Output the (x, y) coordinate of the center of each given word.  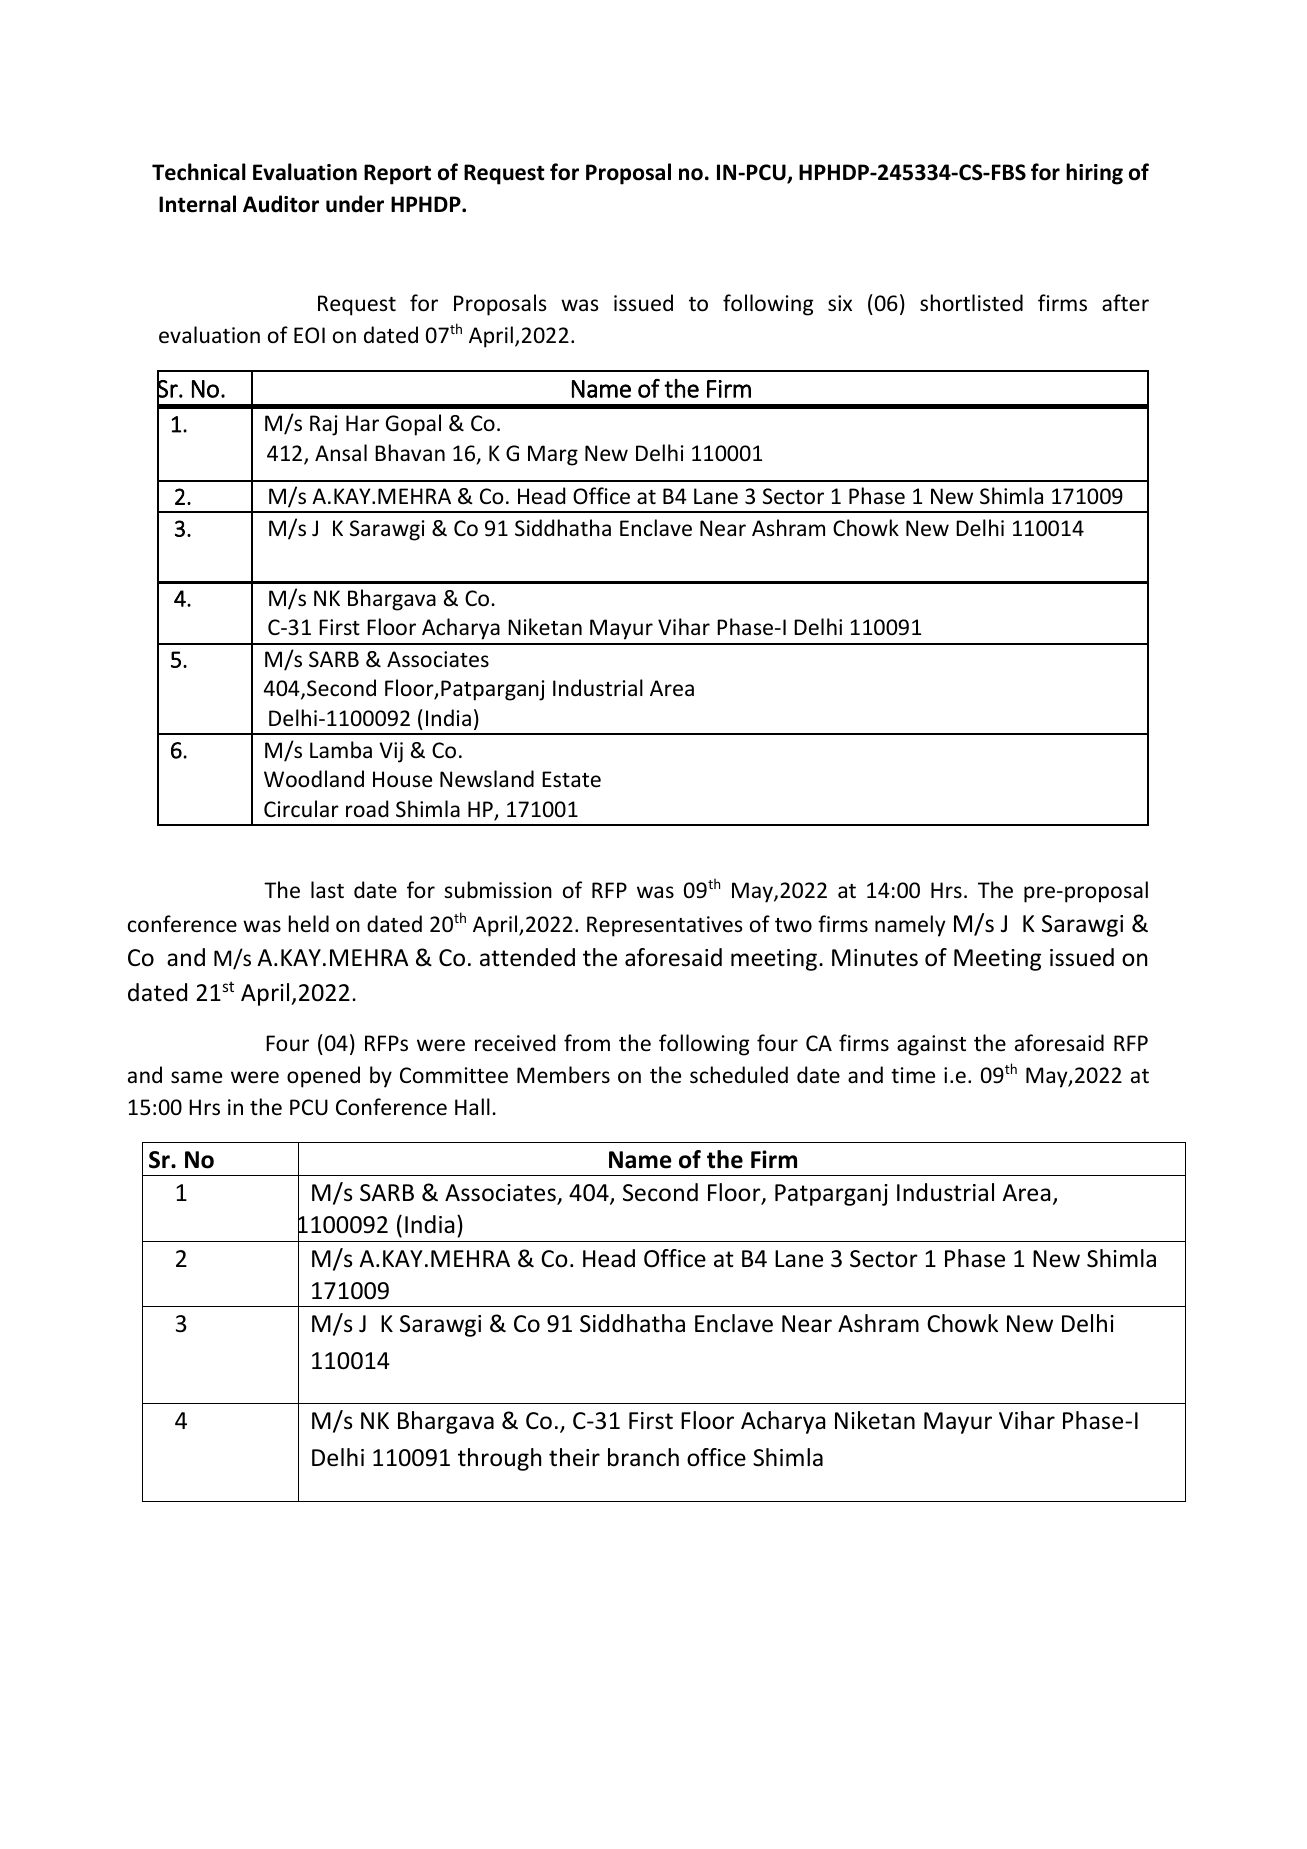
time (913, 1075)
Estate (571, 779)
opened (323, 1077)
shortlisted (971, 303)
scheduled (739, 1075)
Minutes (875, 958)
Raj (323, 425)
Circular (301, 808)
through (499, 1459)
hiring (1094, 174)
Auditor (281, 204)
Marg (553, 455)
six (840, 303)
